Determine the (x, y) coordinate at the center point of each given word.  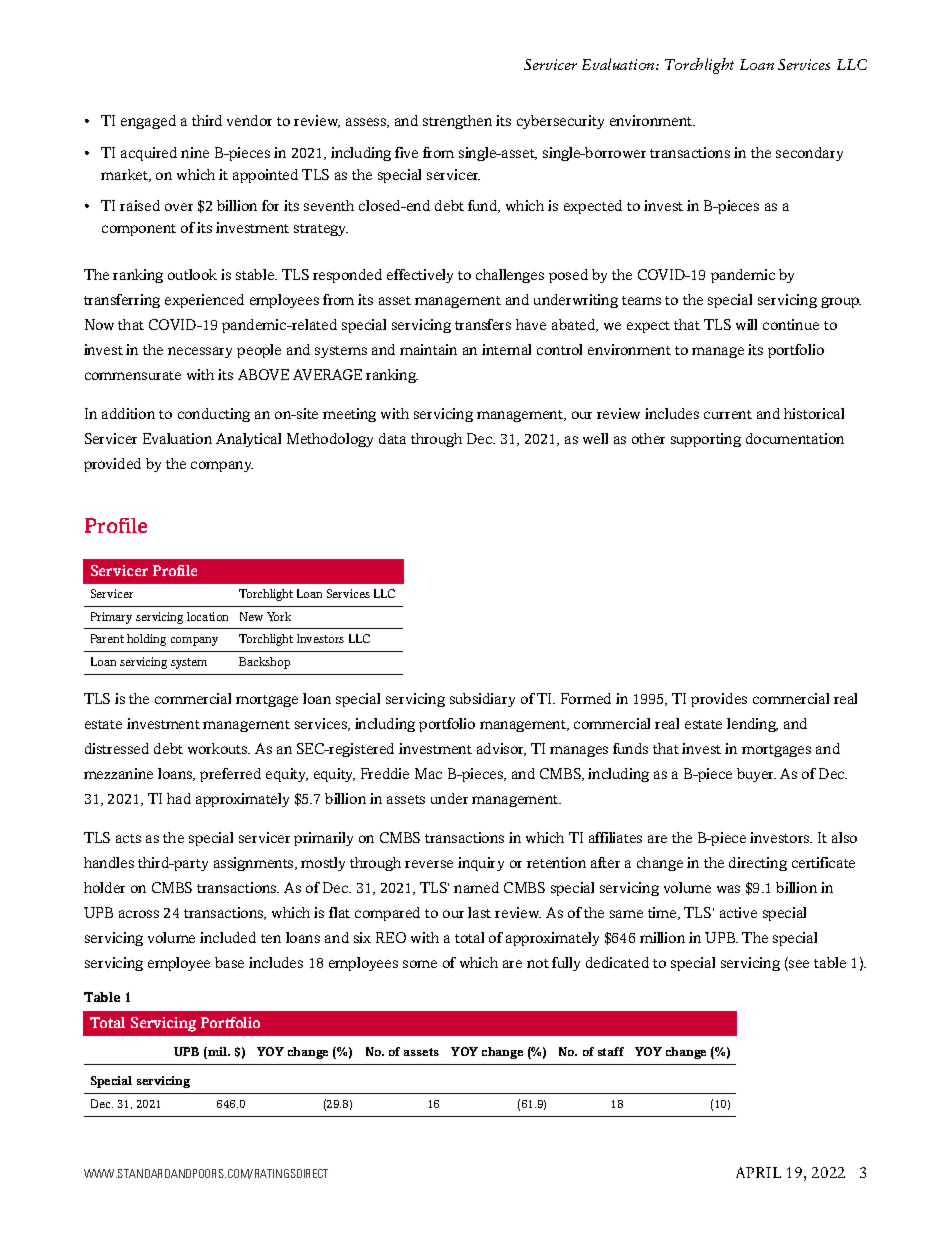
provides (719, 700)
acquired (149, 154)
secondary (809, 154)
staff (611, 1051)
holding (146, 640)
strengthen (457, 122)
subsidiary (482, 700)
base (229, 962)
